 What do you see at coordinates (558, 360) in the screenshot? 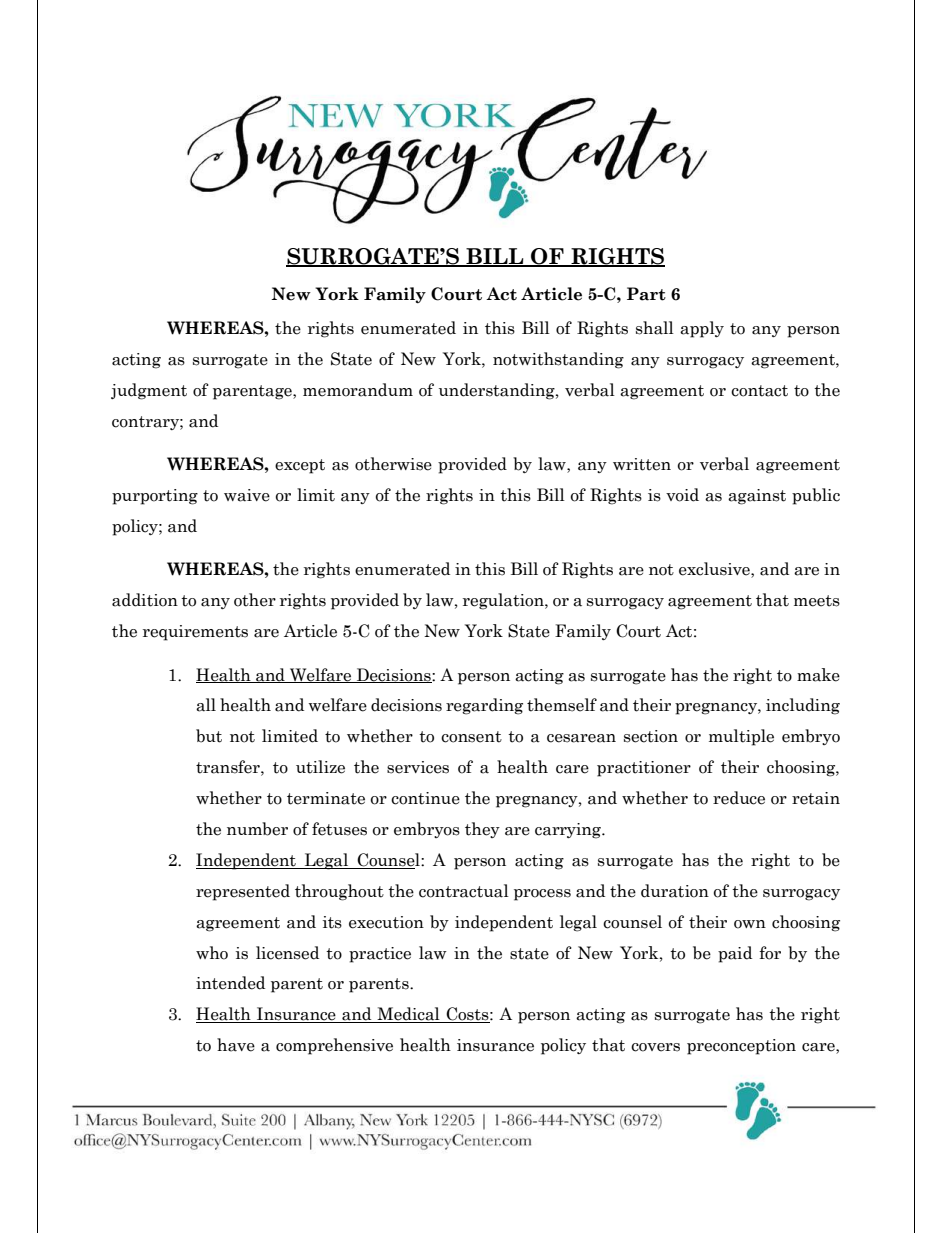
I see `notwithstanding` at bounding box center [558, 360].
